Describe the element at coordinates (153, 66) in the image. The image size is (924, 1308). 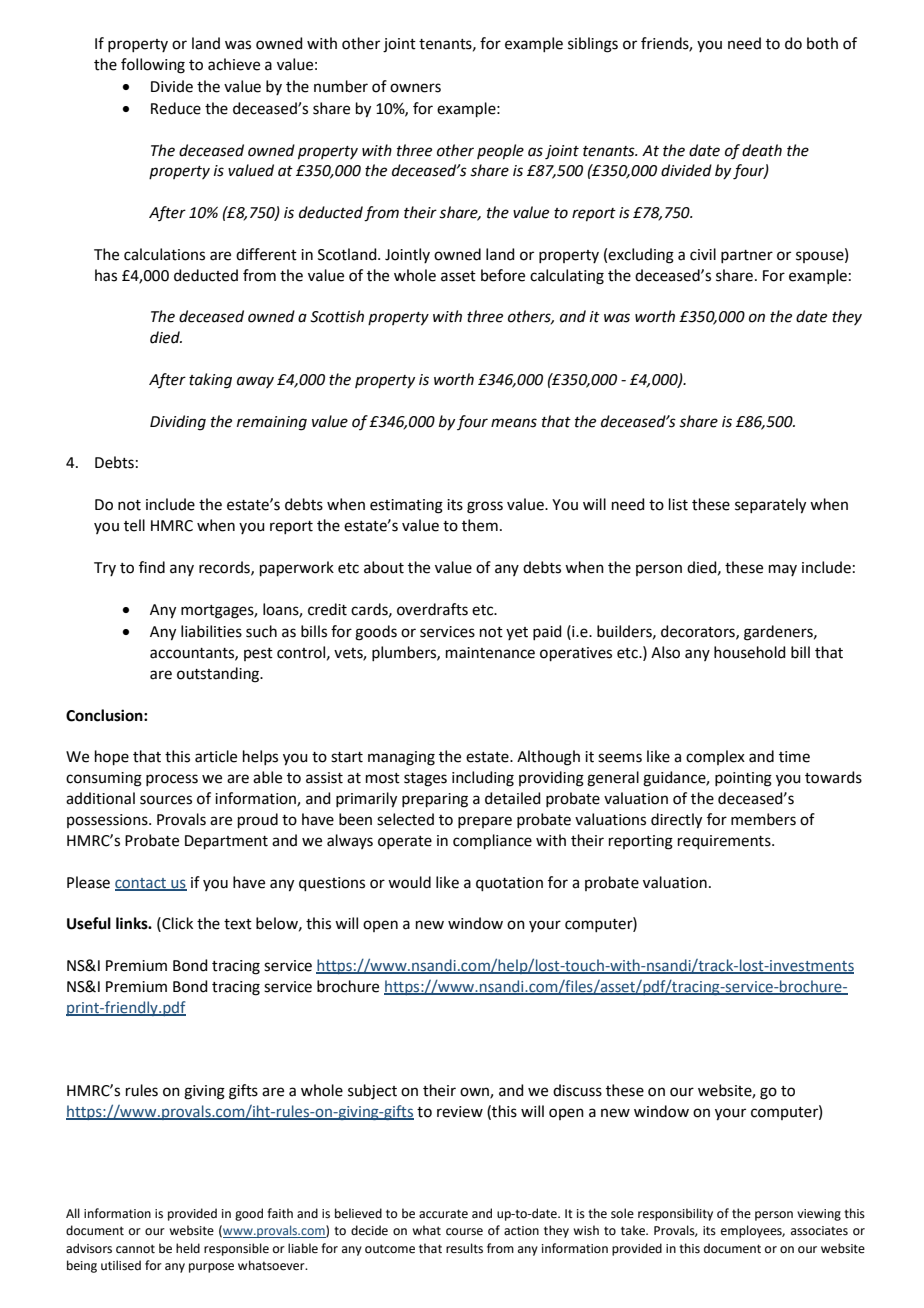
I see `following` at that location.
